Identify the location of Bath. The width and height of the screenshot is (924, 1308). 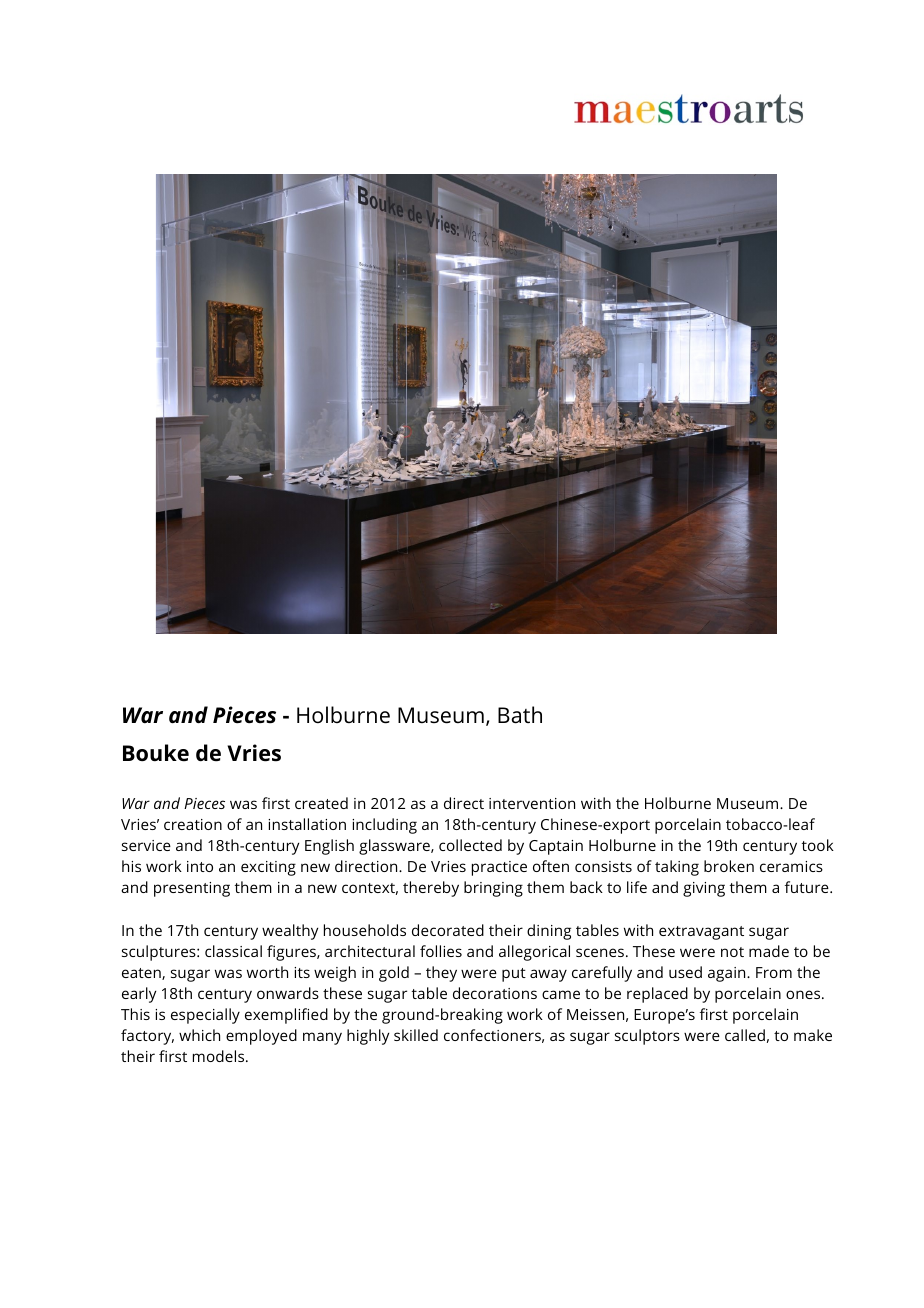
(520, 715).
